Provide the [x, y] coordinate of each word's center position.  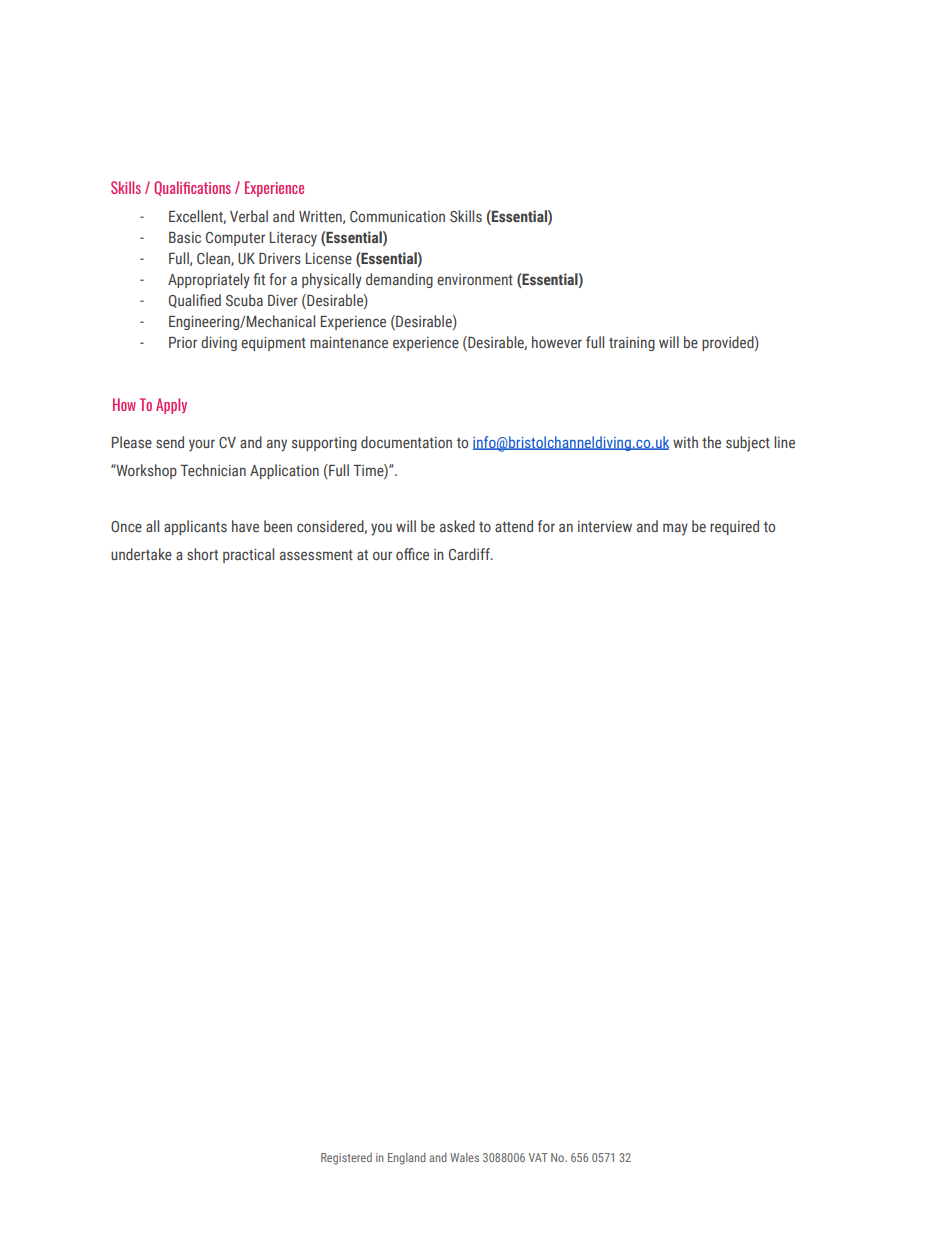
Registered [346, 1159]
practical [248, 555]
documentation [406, 442]
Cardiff [470, 554]
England [407, 1159]
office [412, 554]
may [675, 529]
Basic [185, 237]
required [734, 527]
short [202, 554]
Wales [464, 1157]
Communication [397, 216]
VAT [538, 1157]
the [711, 442]
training [632, 344]
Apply [171, 406]
